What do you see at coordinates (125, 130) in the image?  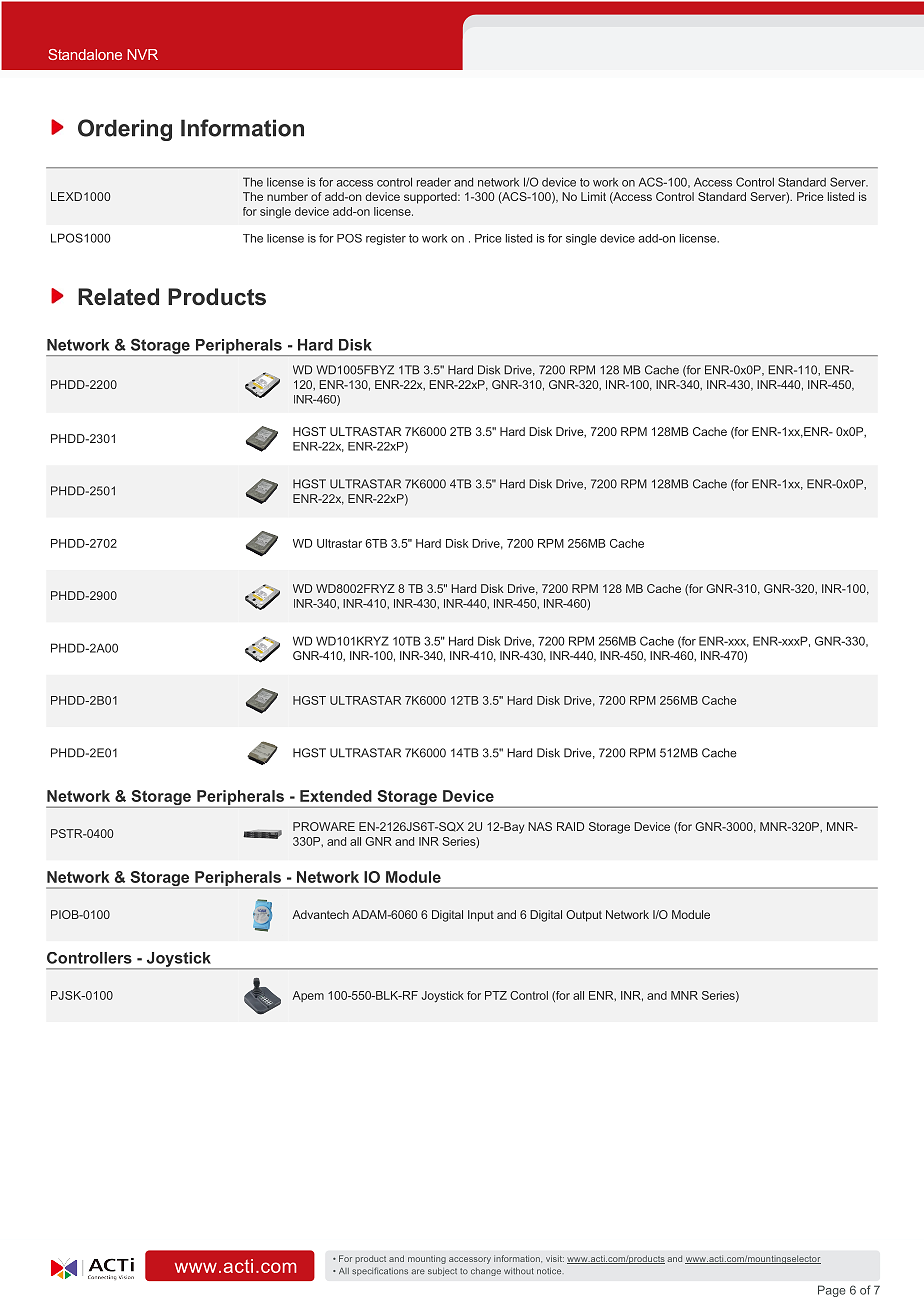 I see `Ordering` at bounding box center [125, 130].
